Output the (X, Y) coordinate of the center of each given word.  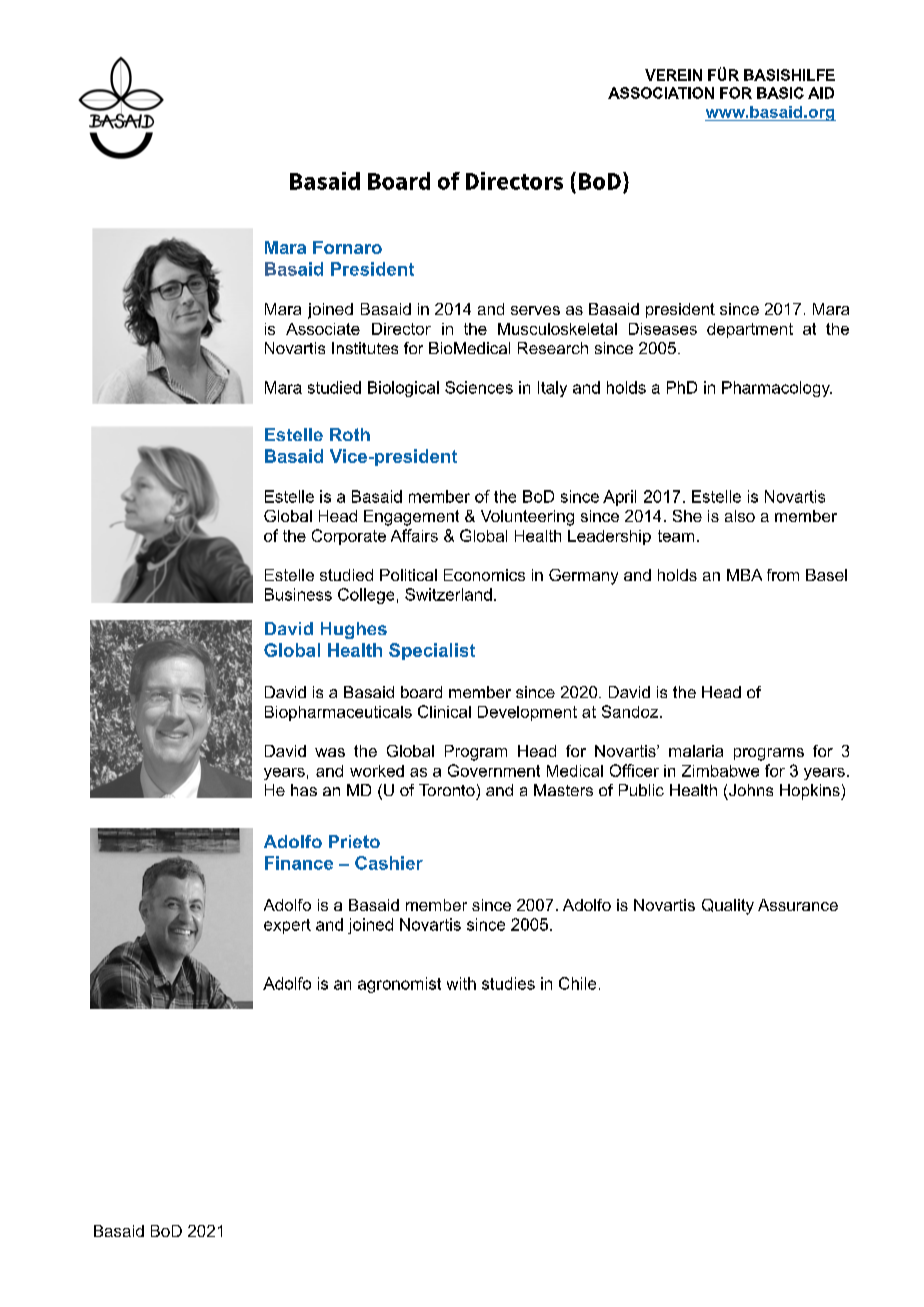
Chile (577, 983)
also (740, 516)
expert (287, 926)
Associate (323, 329)
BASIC (780, 93)
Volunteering (527, 518)
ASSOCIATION (661, 93)
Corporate (349, 537)
